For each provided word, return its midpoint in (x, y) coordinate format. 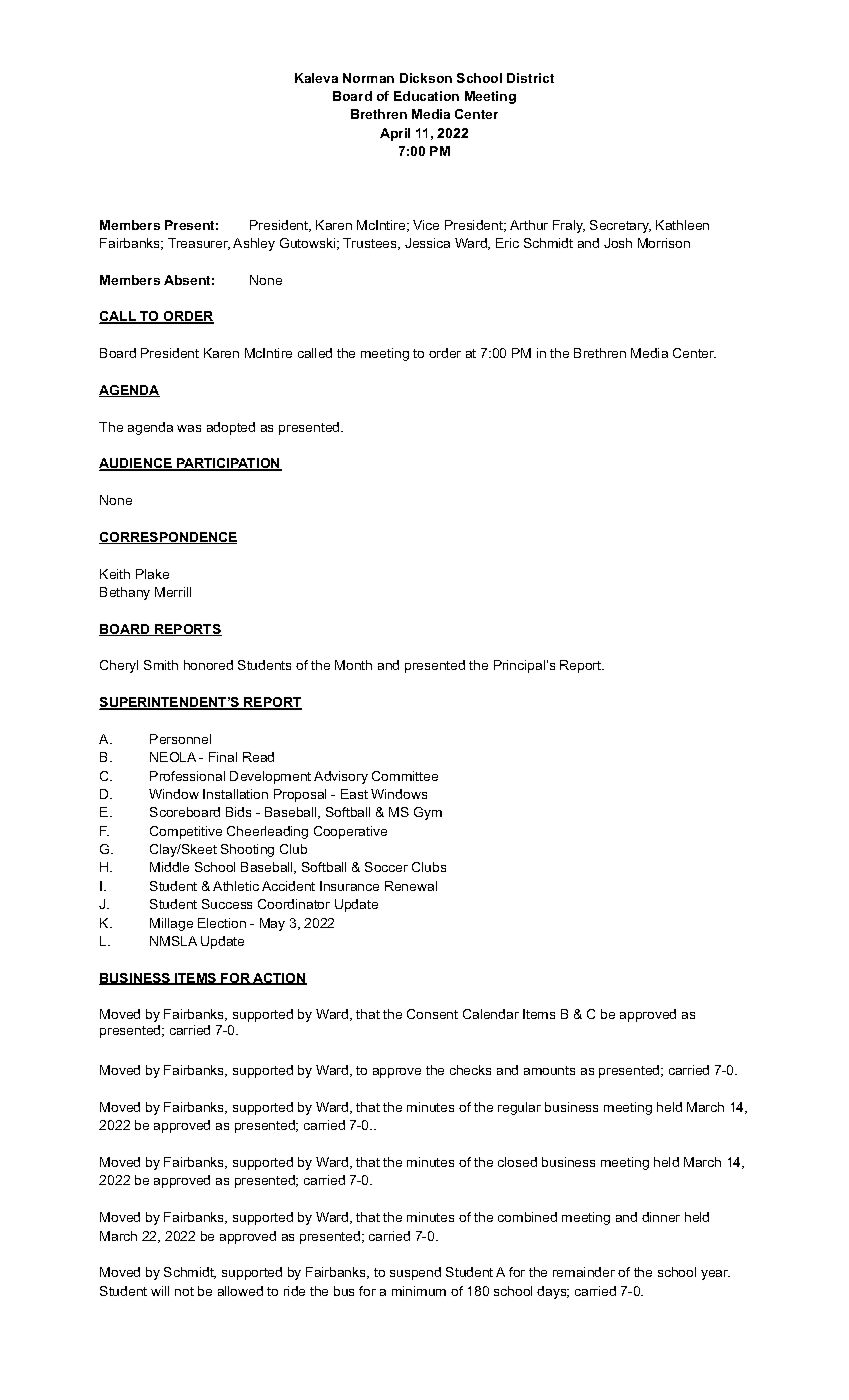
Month (353, 665)
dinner (661, 1217)
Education (426, 96)
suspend (415, 1273)
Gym (428, 813)
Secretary (620, 226)
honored (208, 665)
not (184, 1291)
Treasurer (199, 244)
